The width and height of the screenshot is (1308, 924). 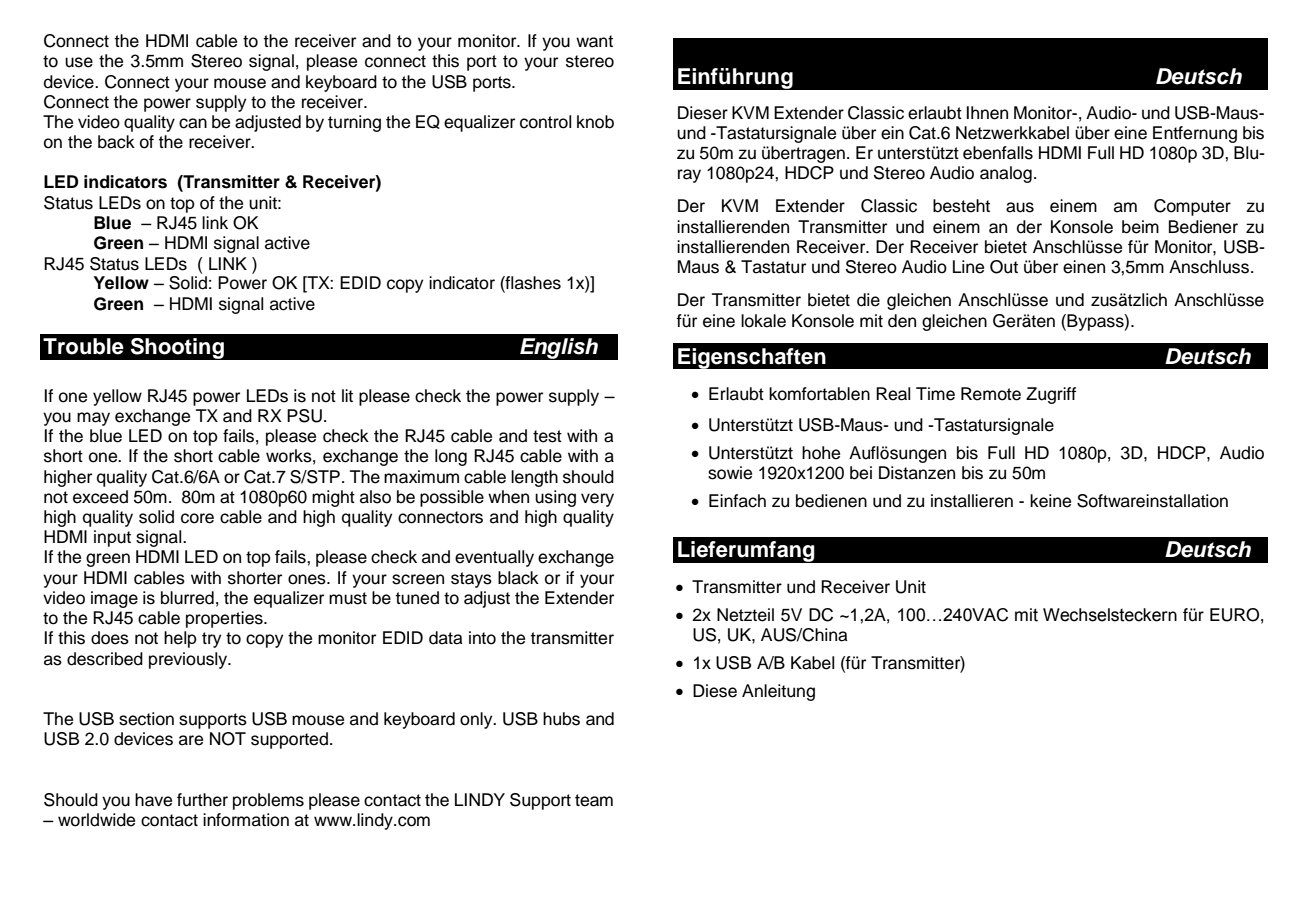 I want to click on Line, so click(x=968, y=267).
